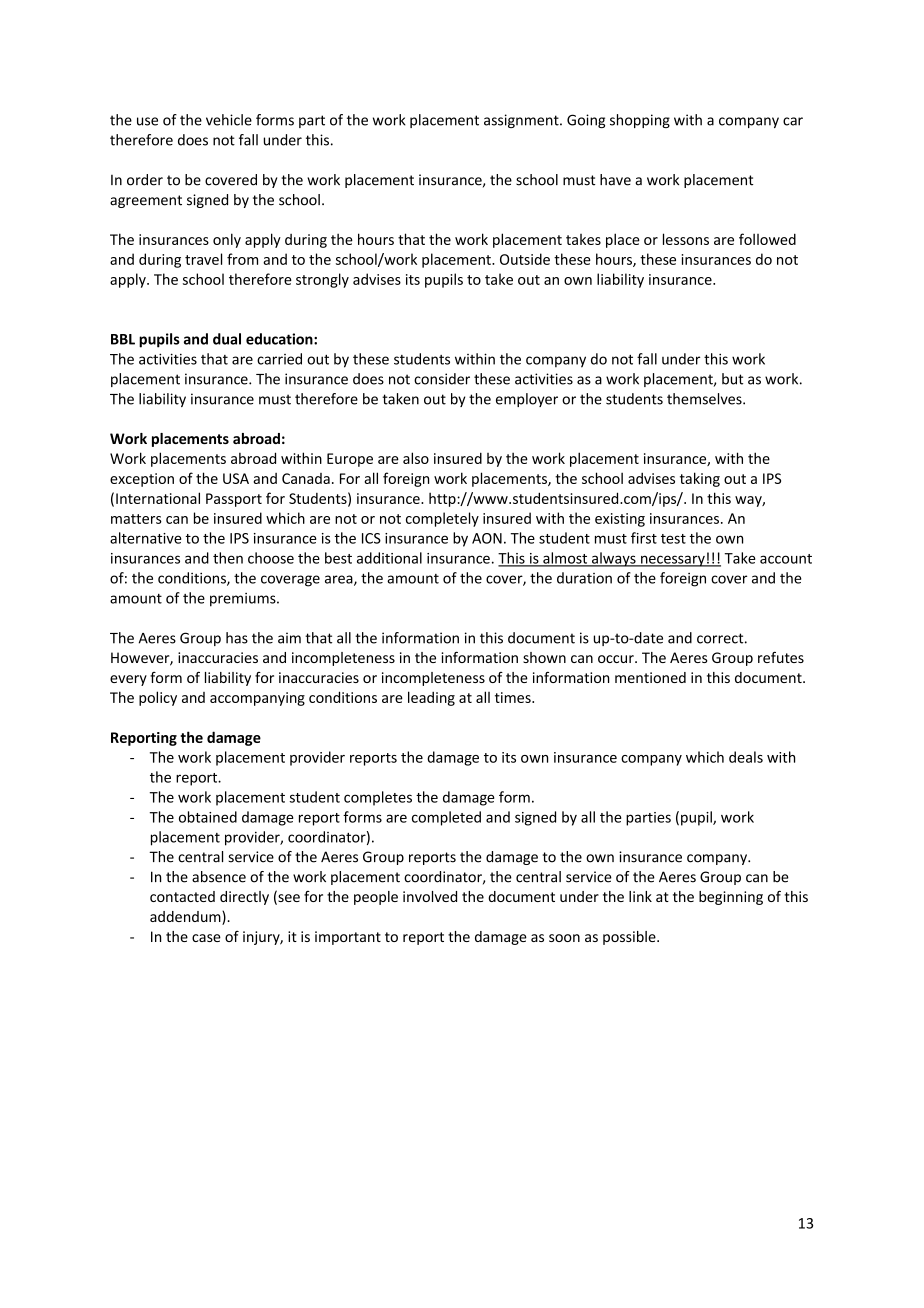 This document has height=1308, width=924. Describe the element at coordinates (442, 379) in the document. I see `consider` at that location.
